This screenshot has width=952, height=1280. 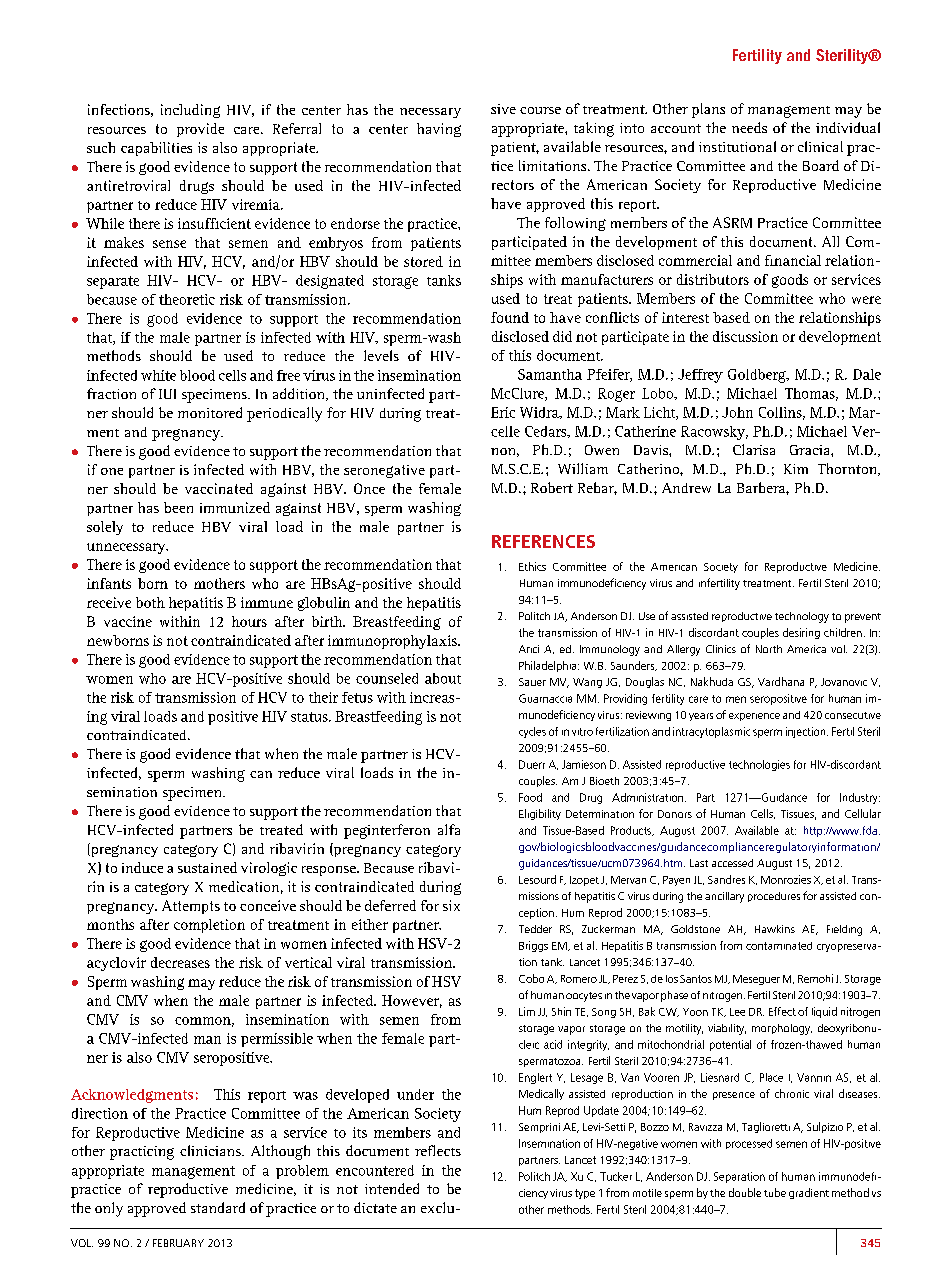 I want to click on needs, so click(x=749, y=127).
